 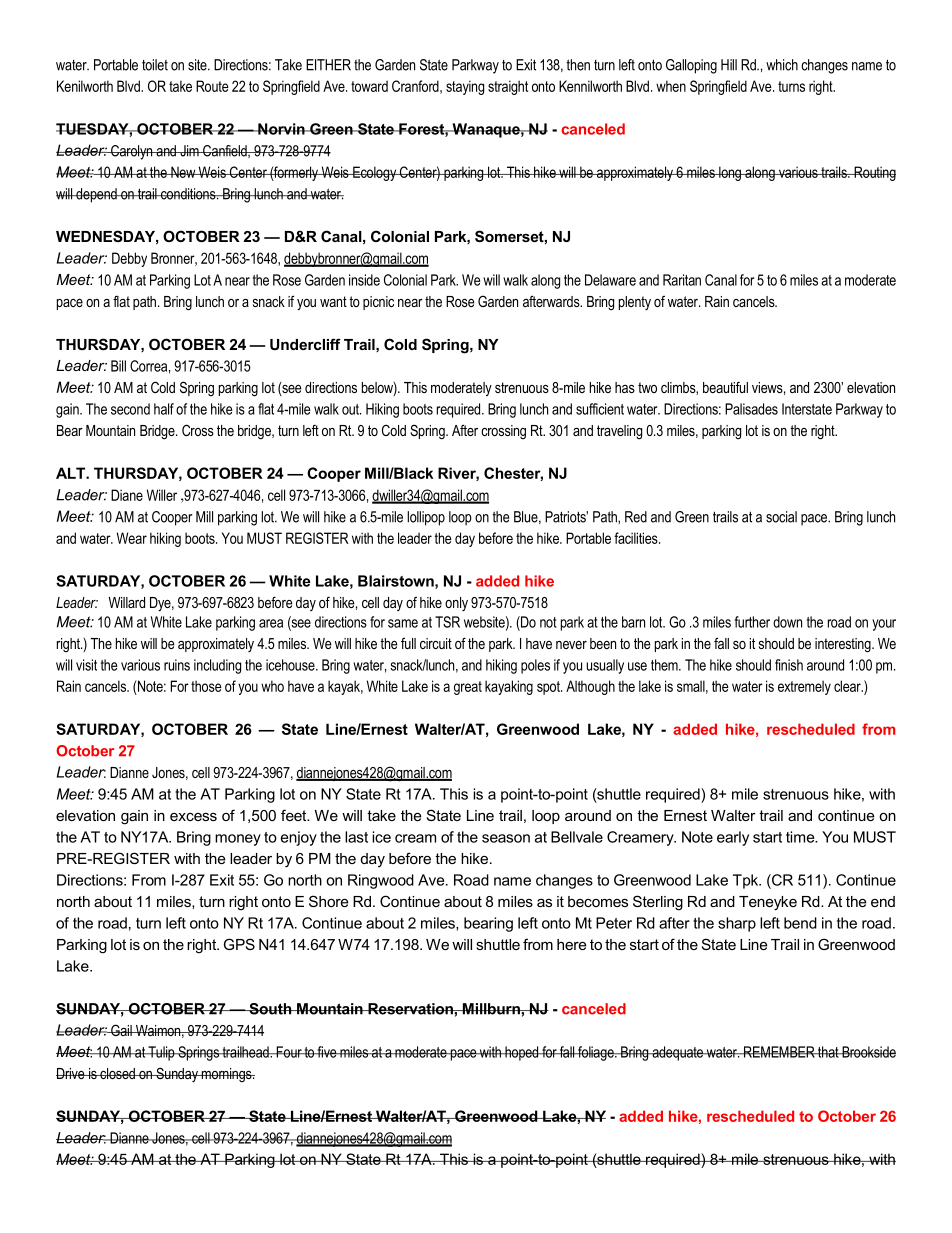 I want to click on extremely, so click(x=804, y=687).
